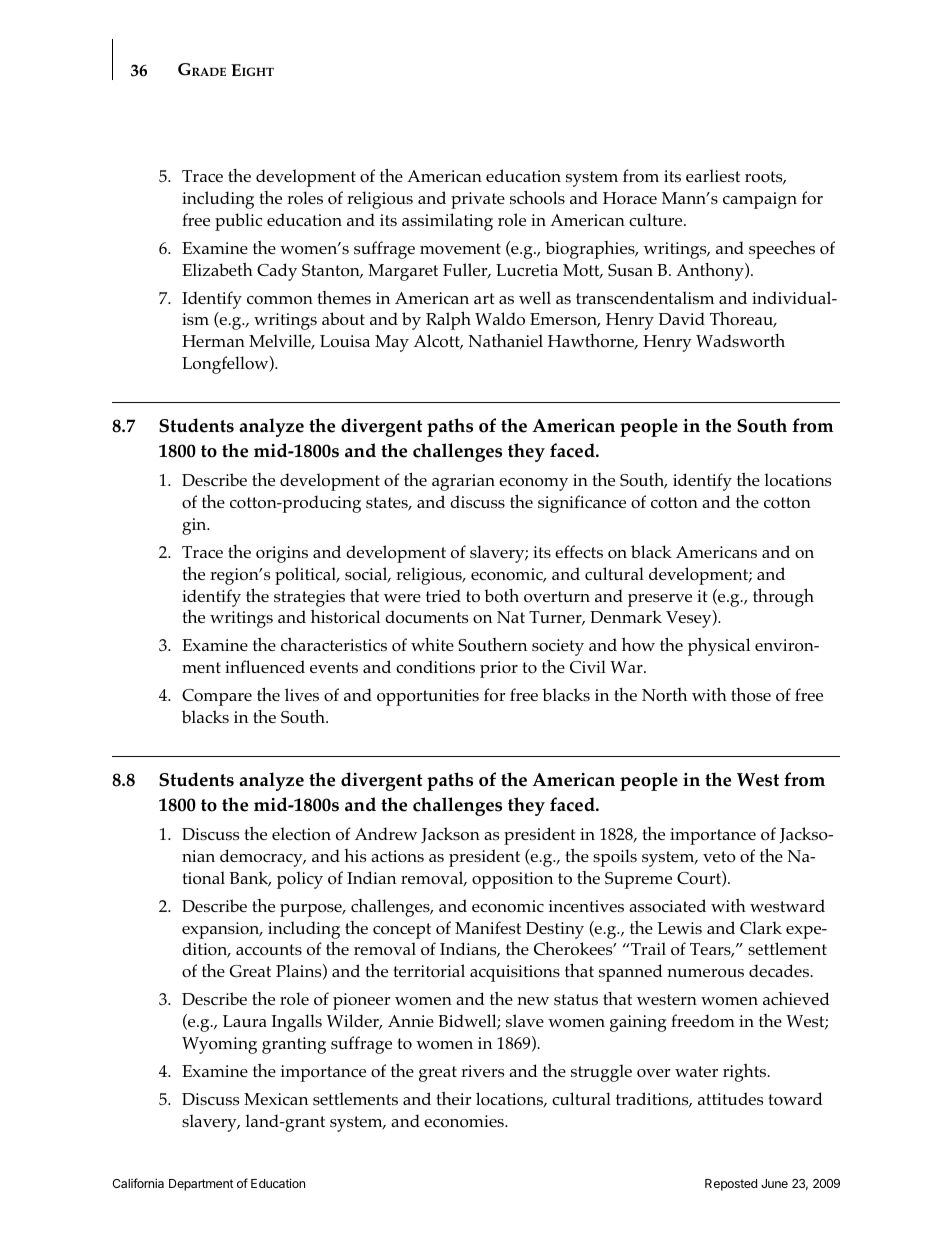 Image resolution: width=952 pixels, height=1233 pixels. Describe the element at coordinates (713, 175) in the document. I see `earliest` at that location.
